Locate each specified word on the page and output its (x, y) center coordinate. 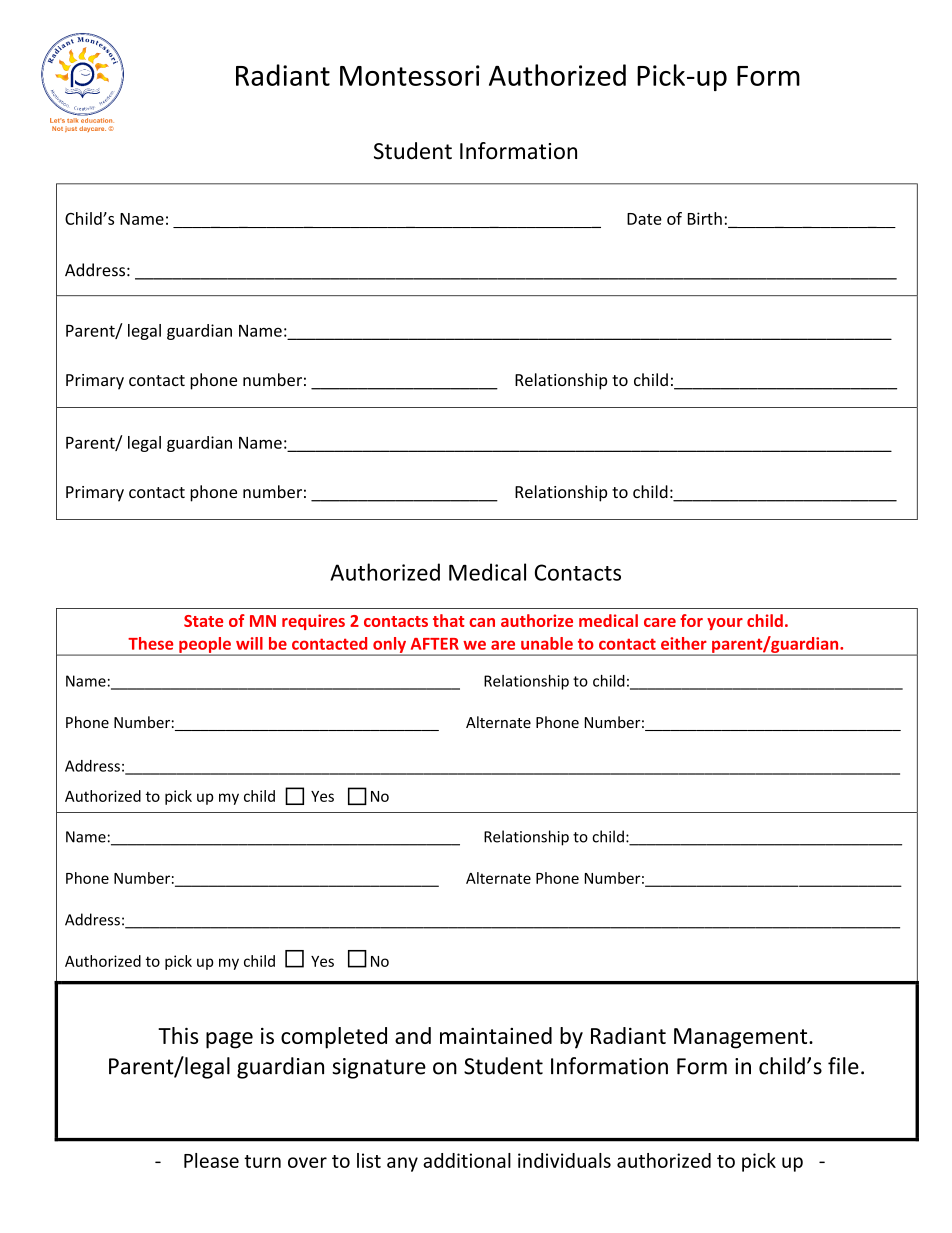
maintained (496, 1035)
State (203, 621)
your (725, 624)
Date (644, 219)
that (449, 620)
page (229, 1040)
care (660, 622)
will (249, 643)
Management (742, 1038)
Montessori (410, 75)
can (482, 622)
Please (211, 1160)
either (684, 643)
